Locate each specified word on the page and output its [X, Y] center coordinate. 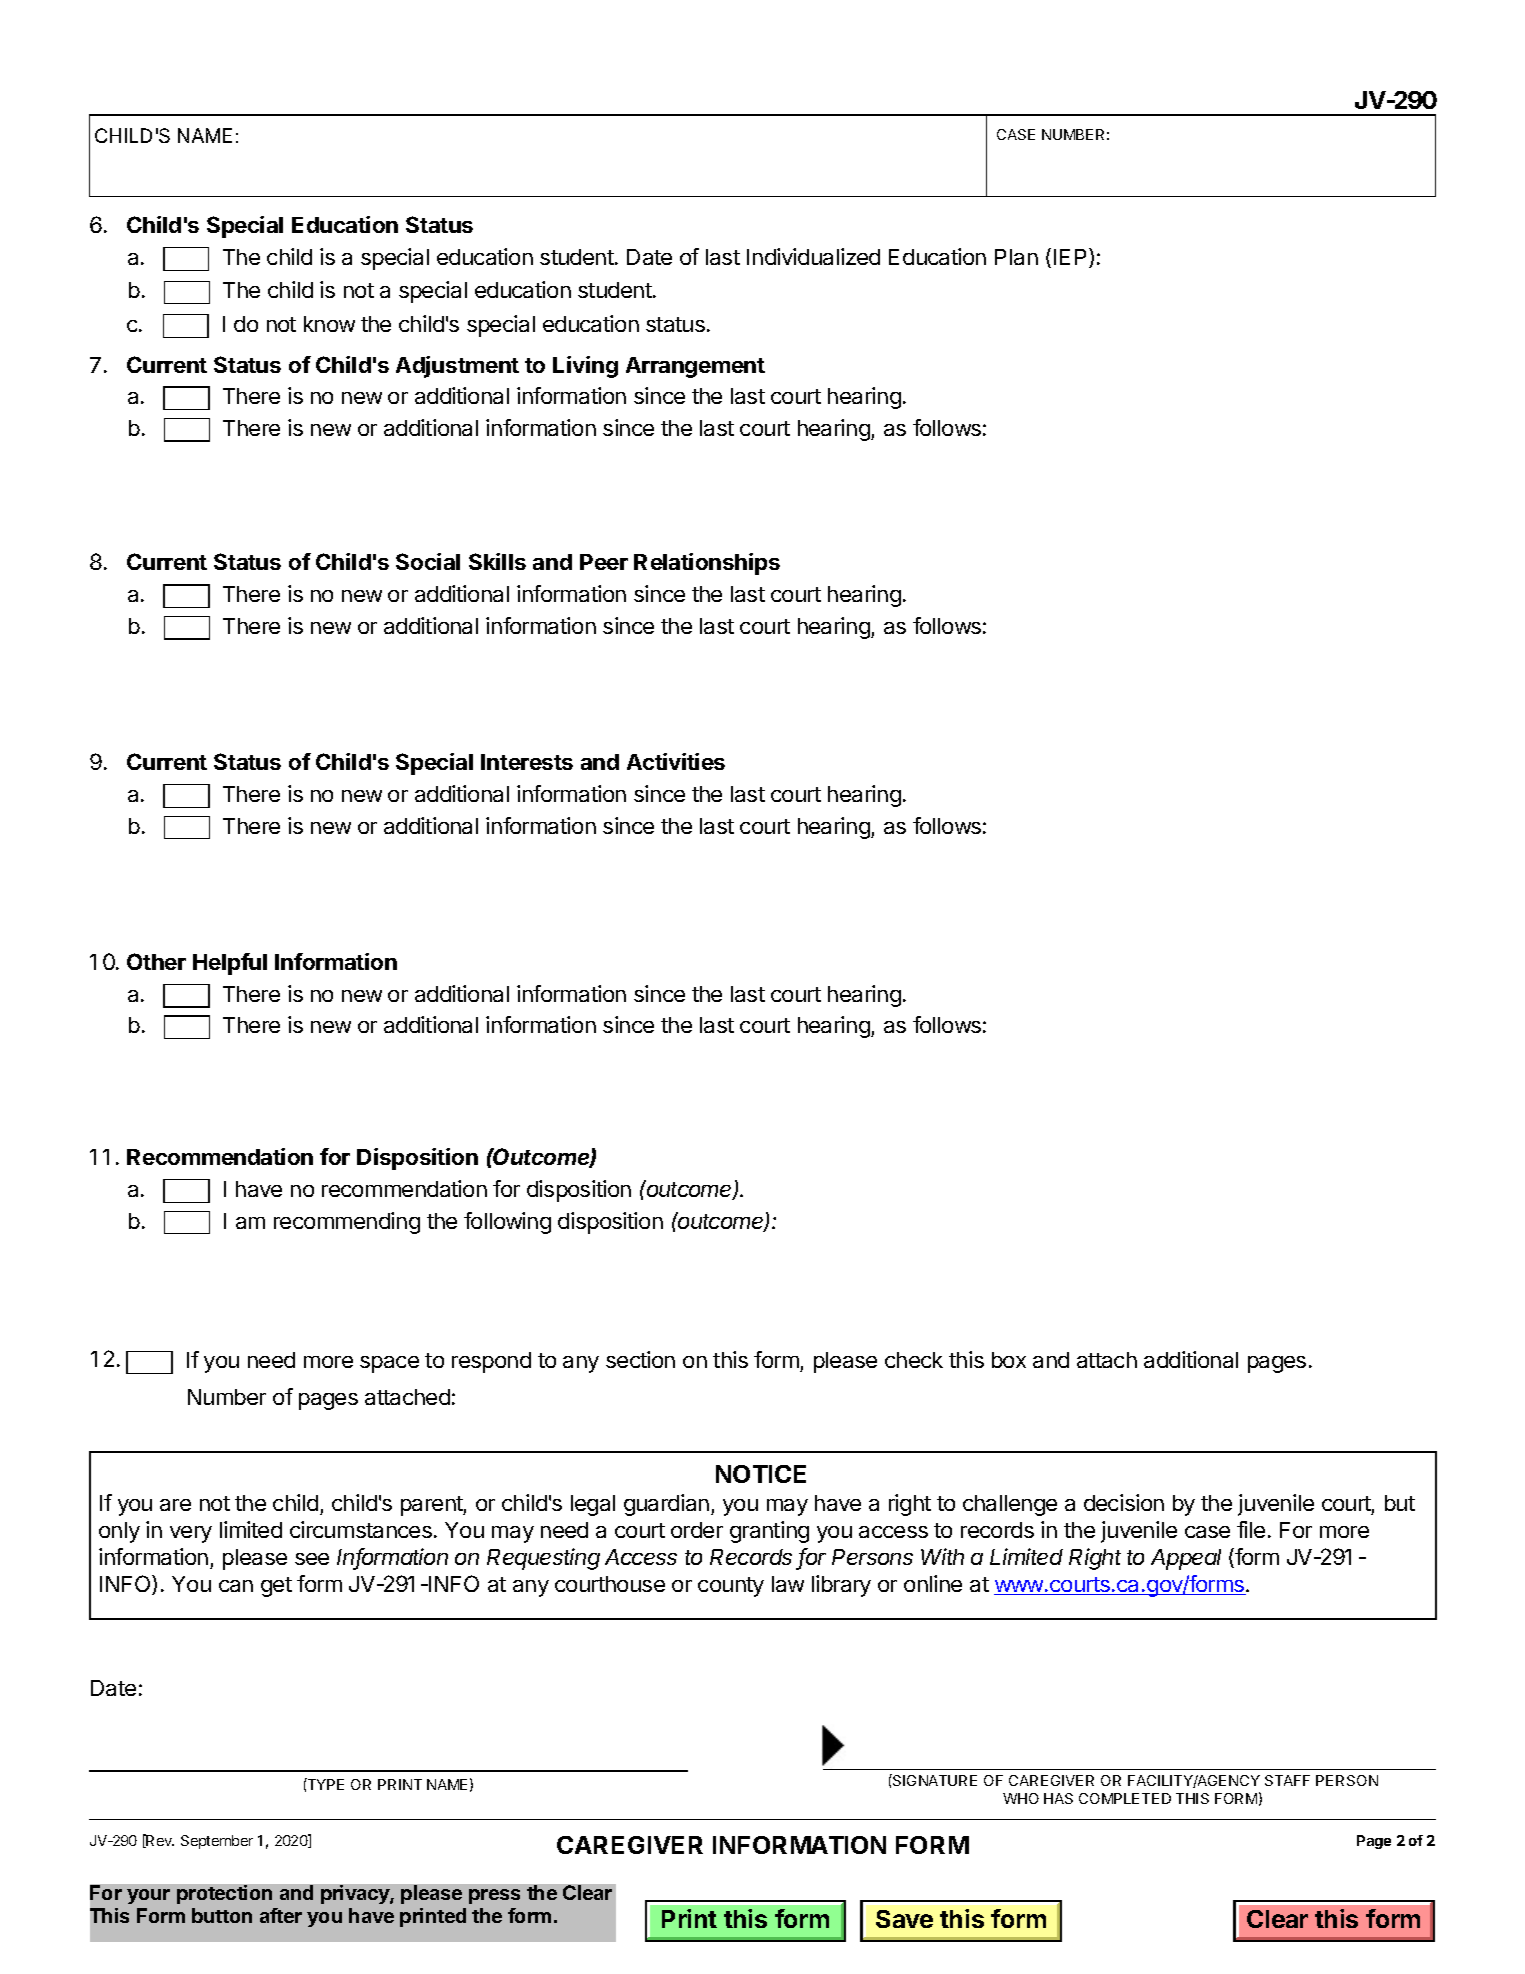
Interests [527, 762]
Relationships [707, 564]
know [329, 324]
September [217, 1842]
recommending [347, 1223]
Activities [676, 761]
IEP [1072, 258]
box [1009, 1360]
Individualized [813, 256]
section [640, 1359]
